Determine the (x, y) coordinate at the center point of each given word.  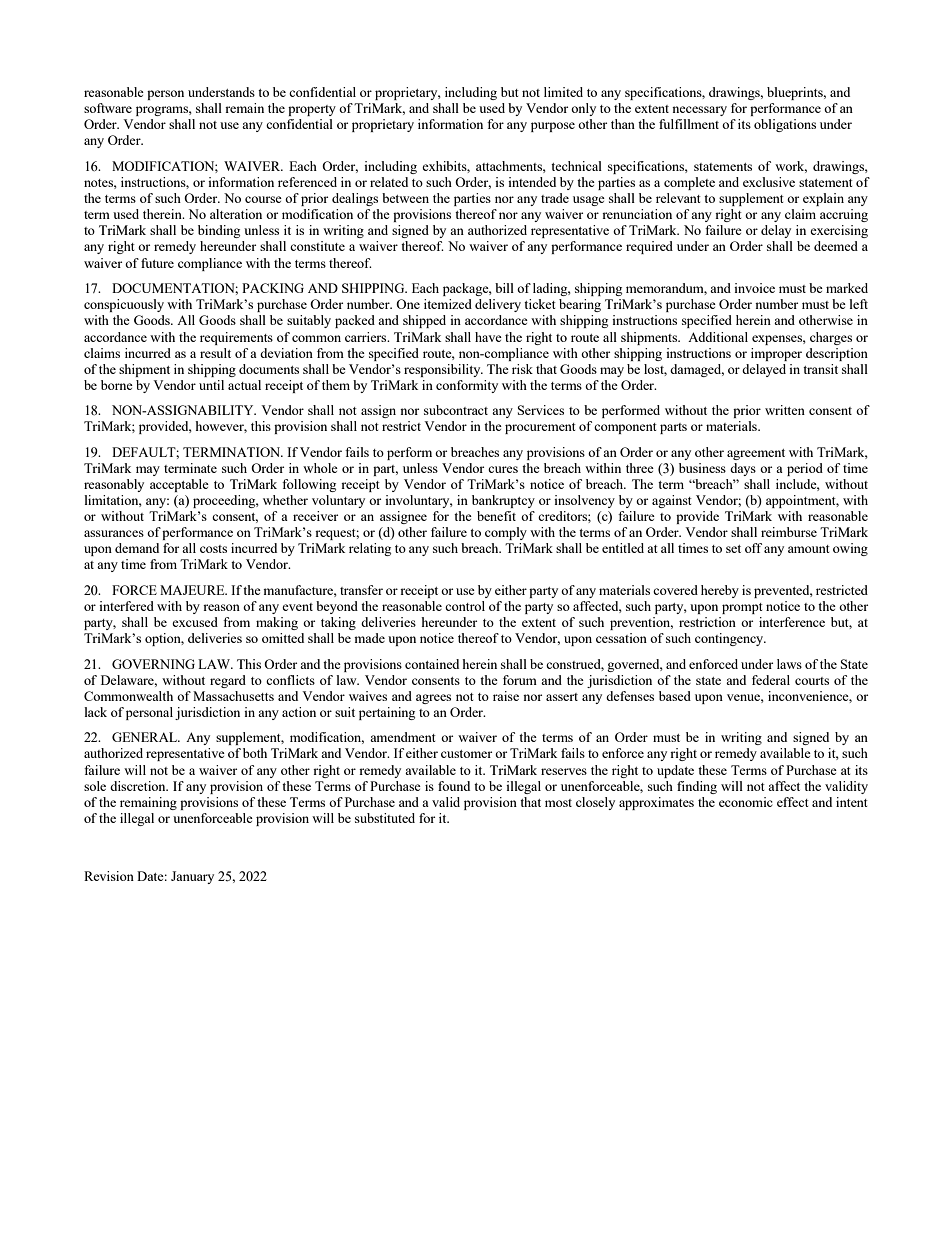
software (108, 108)
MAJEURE (193, 590)
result (215, 353)
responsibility (443, 370)
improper (776, 354)
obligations (785, 125)
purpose (553, 127)
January (192, 877)
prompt (742, 608)
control (465, 606)
